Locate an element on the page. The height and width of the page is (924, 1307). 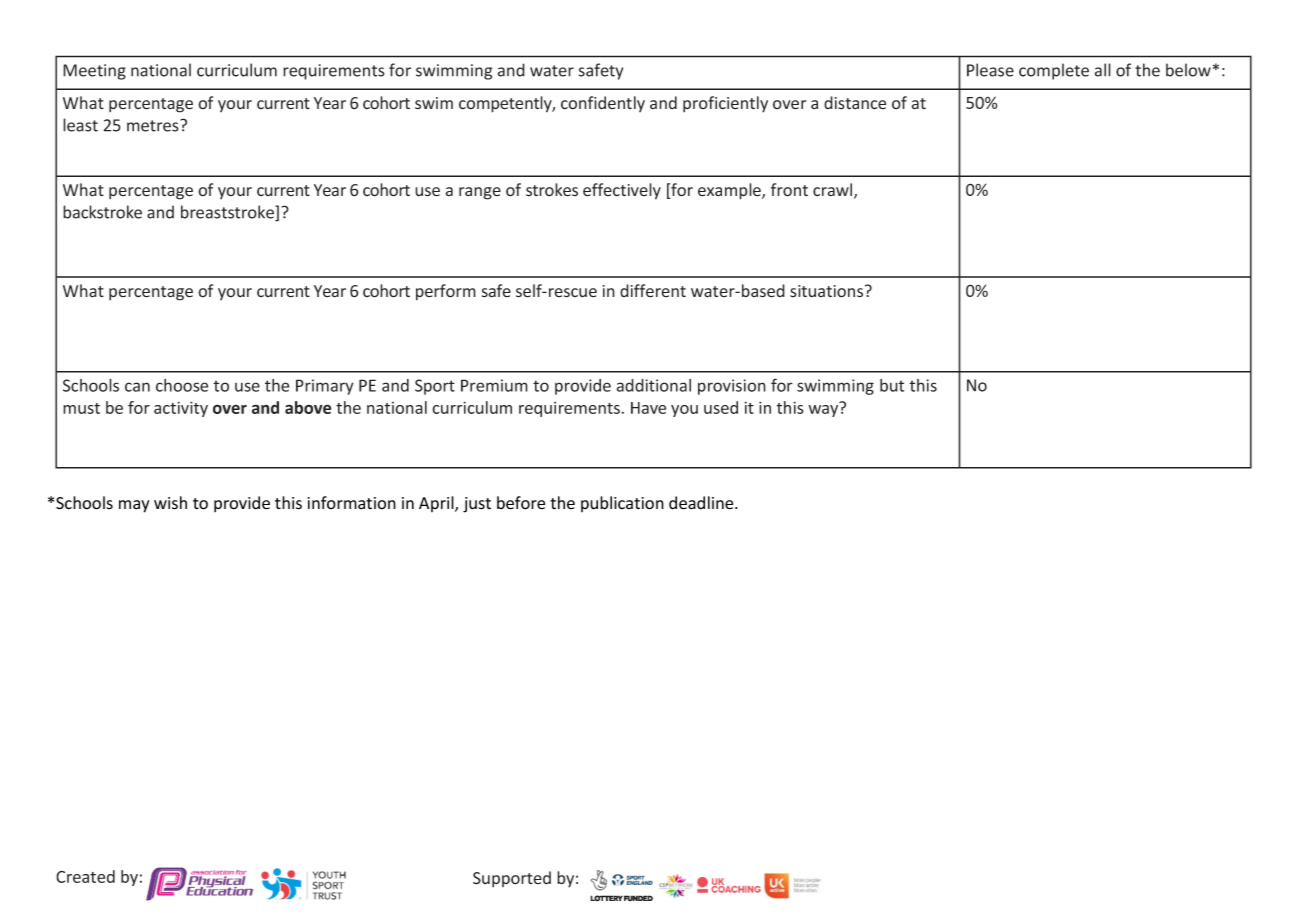
complete is located at coordinates (1054, 71).
